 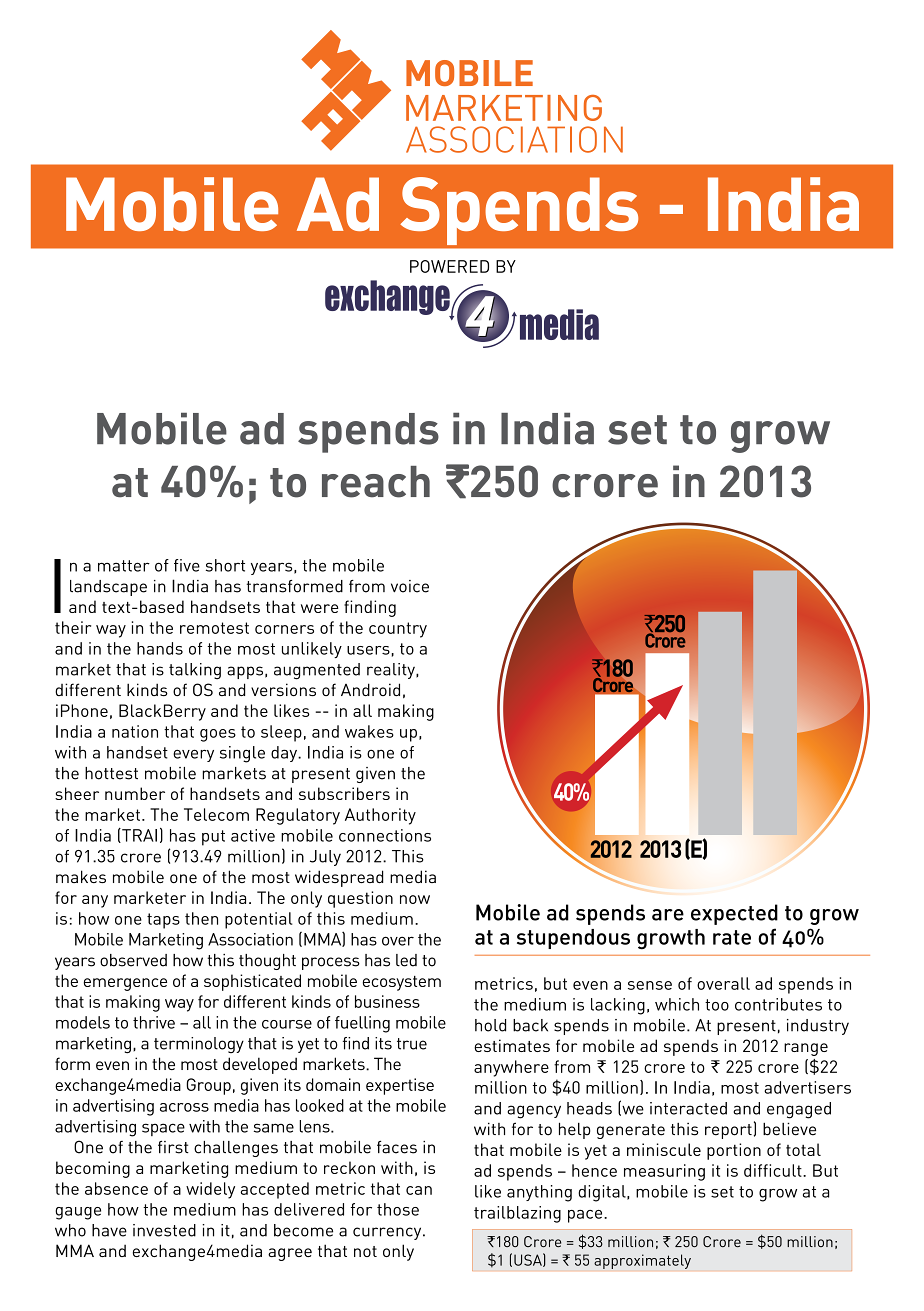 What do you see at coordinates (402, 983) in the document?
I see `ecosystem` at bounding box center [402, 983].
